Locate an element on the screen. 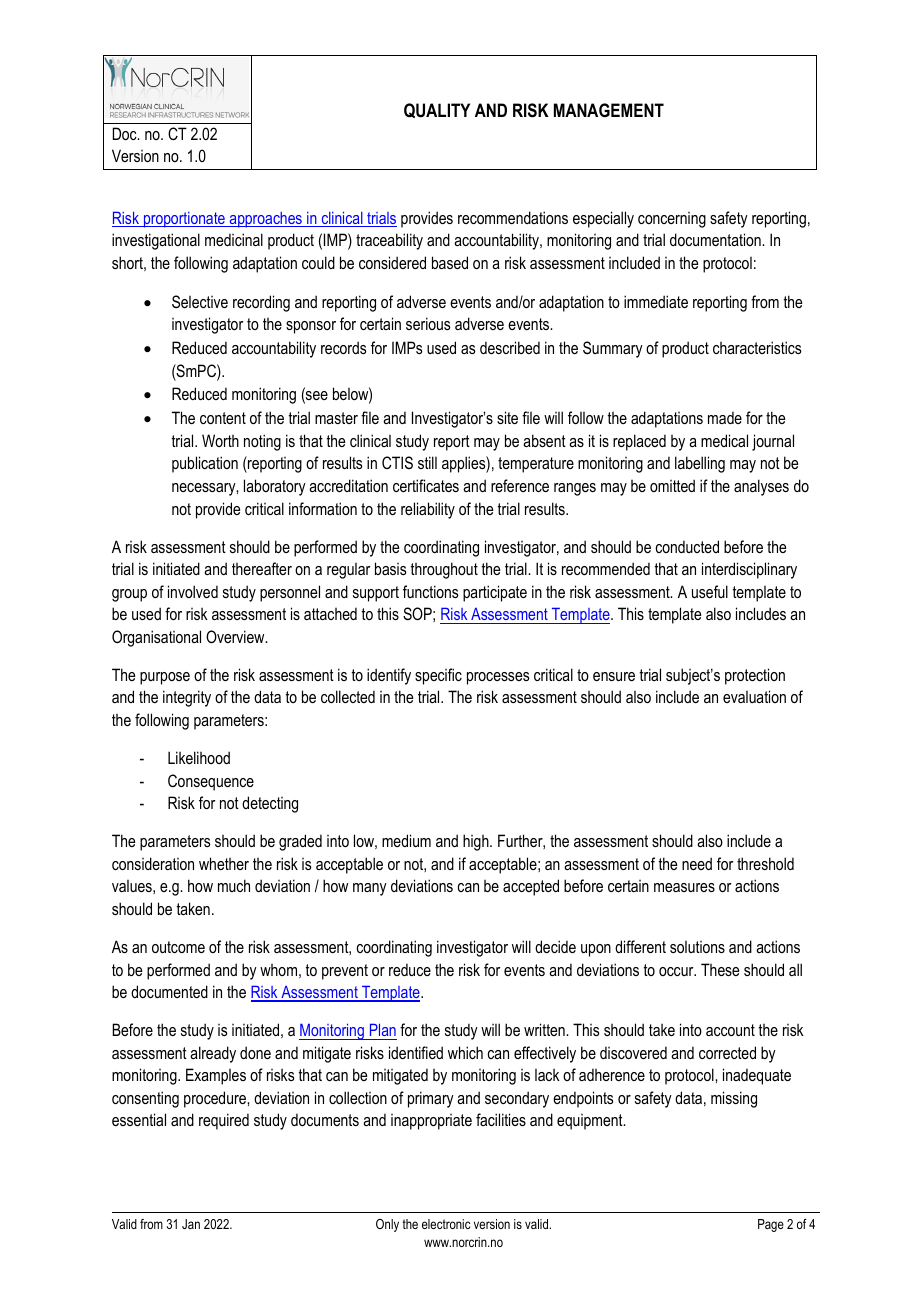 This screenshot has height=1308, width=924. specific is located at coordinates (438, 676).
